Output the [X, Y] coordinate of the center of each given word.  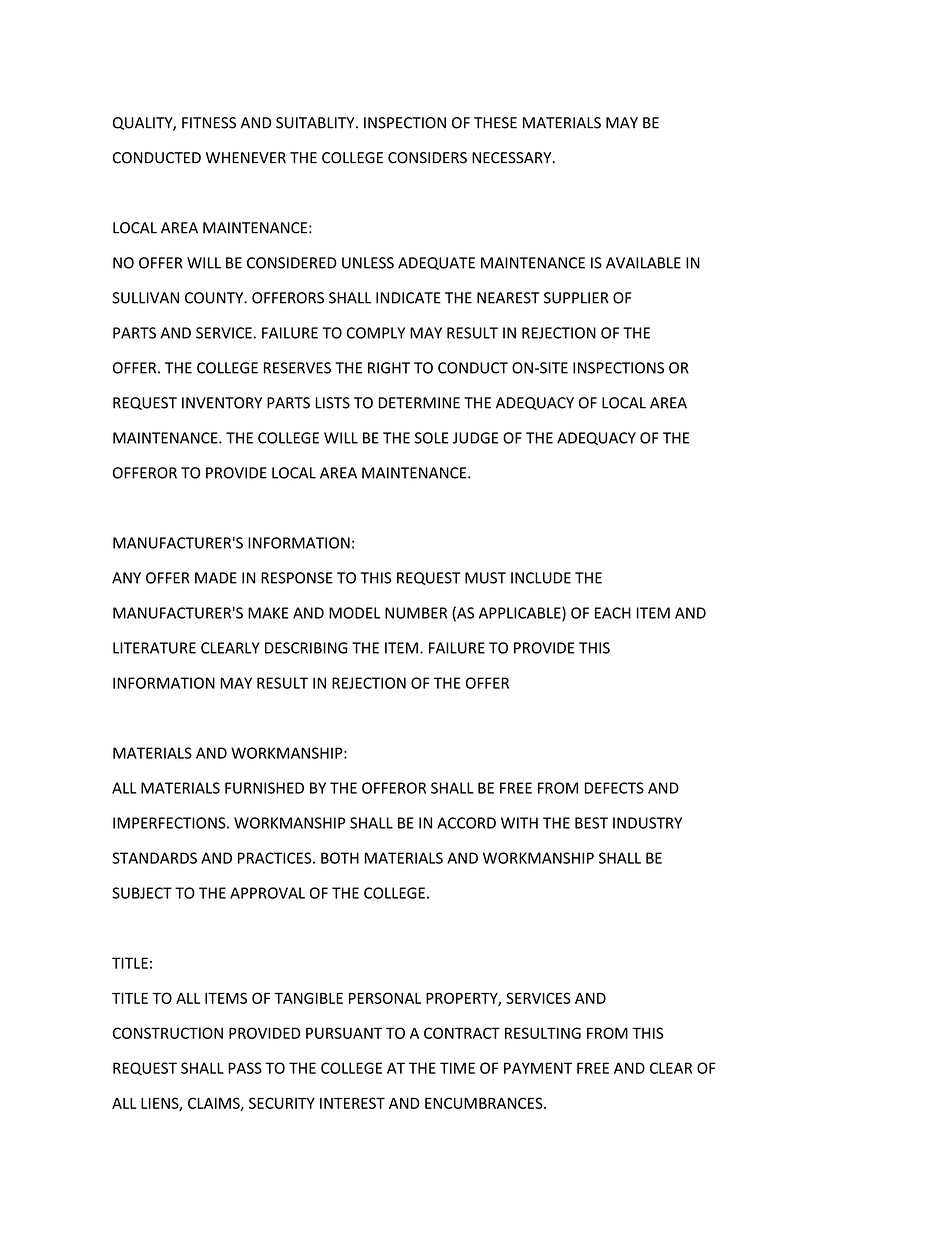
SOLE [431, 438]
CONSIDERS [427, 158]
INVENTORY [222, 403]
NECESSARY [513, 158]
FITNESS [209, 123]
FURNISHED [264, 788]
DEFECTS [614, 788]
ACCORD [466, 823]
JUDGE [475, 438]
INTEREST [352, 1103]
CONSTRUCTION [168, 1033]
